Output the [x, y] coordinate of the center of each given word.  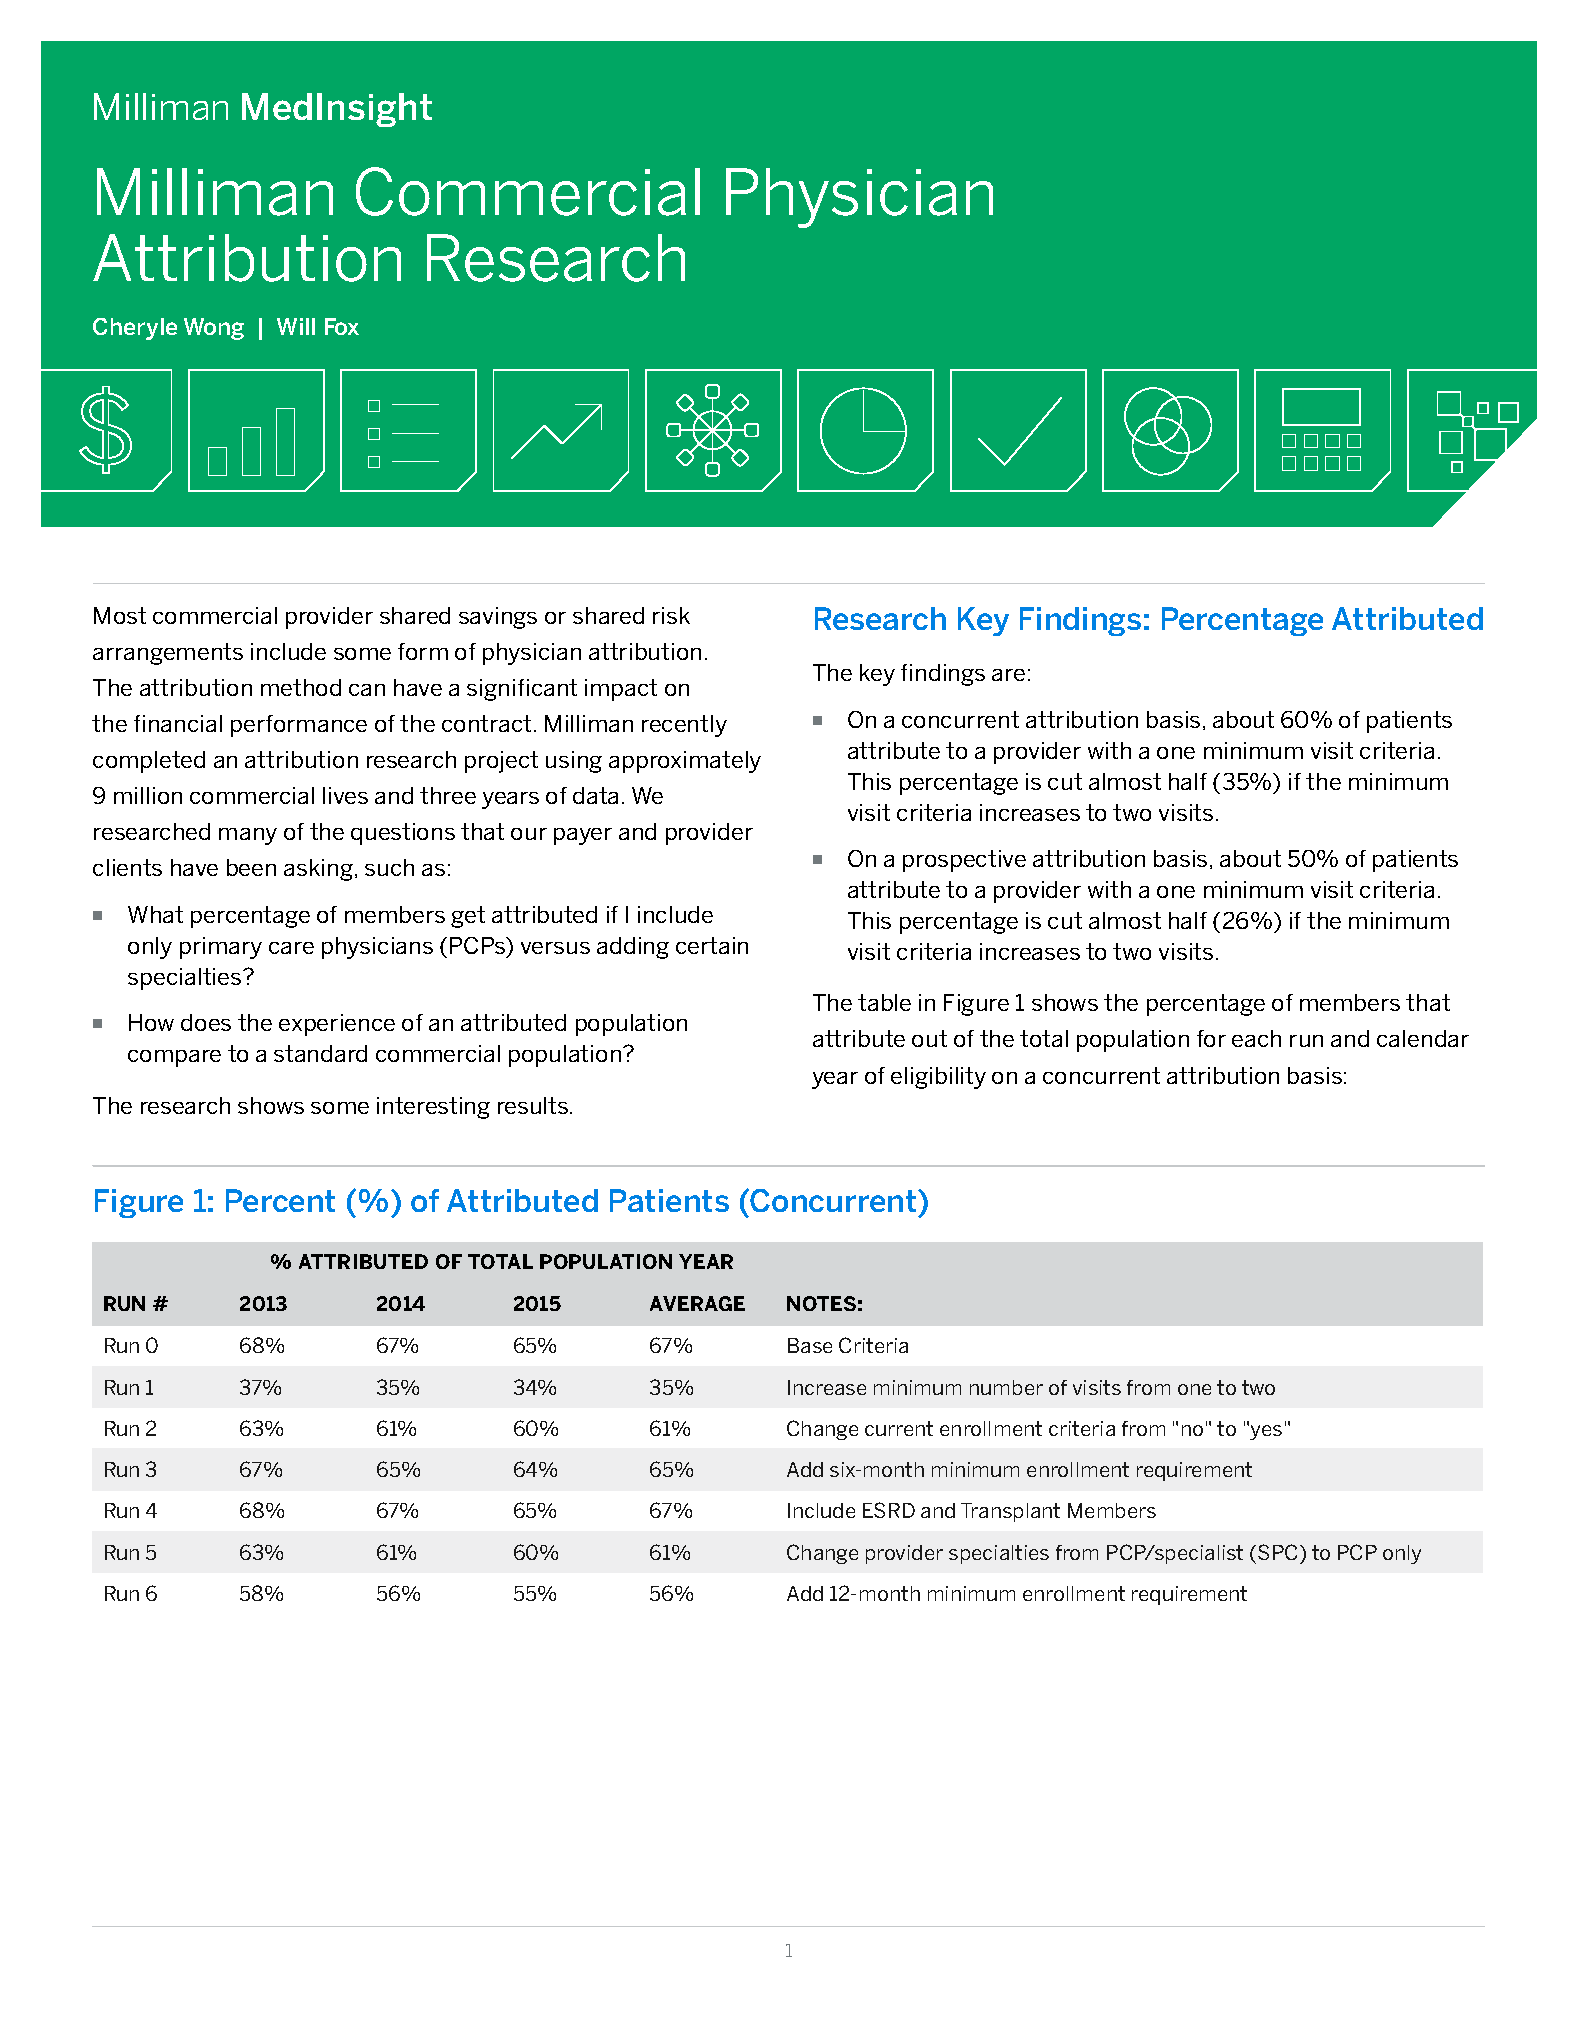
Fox [342, 326]
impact [621, 690]
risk [671, 615]
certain [712, 945]
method [301, 687]
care [291, 948]
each [1256, 1038]
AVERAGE [697, 1303]
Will [296, 326]
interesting [433, 1108]
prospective [964, 861]
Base [810, 1345]
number [1006, 1387]
